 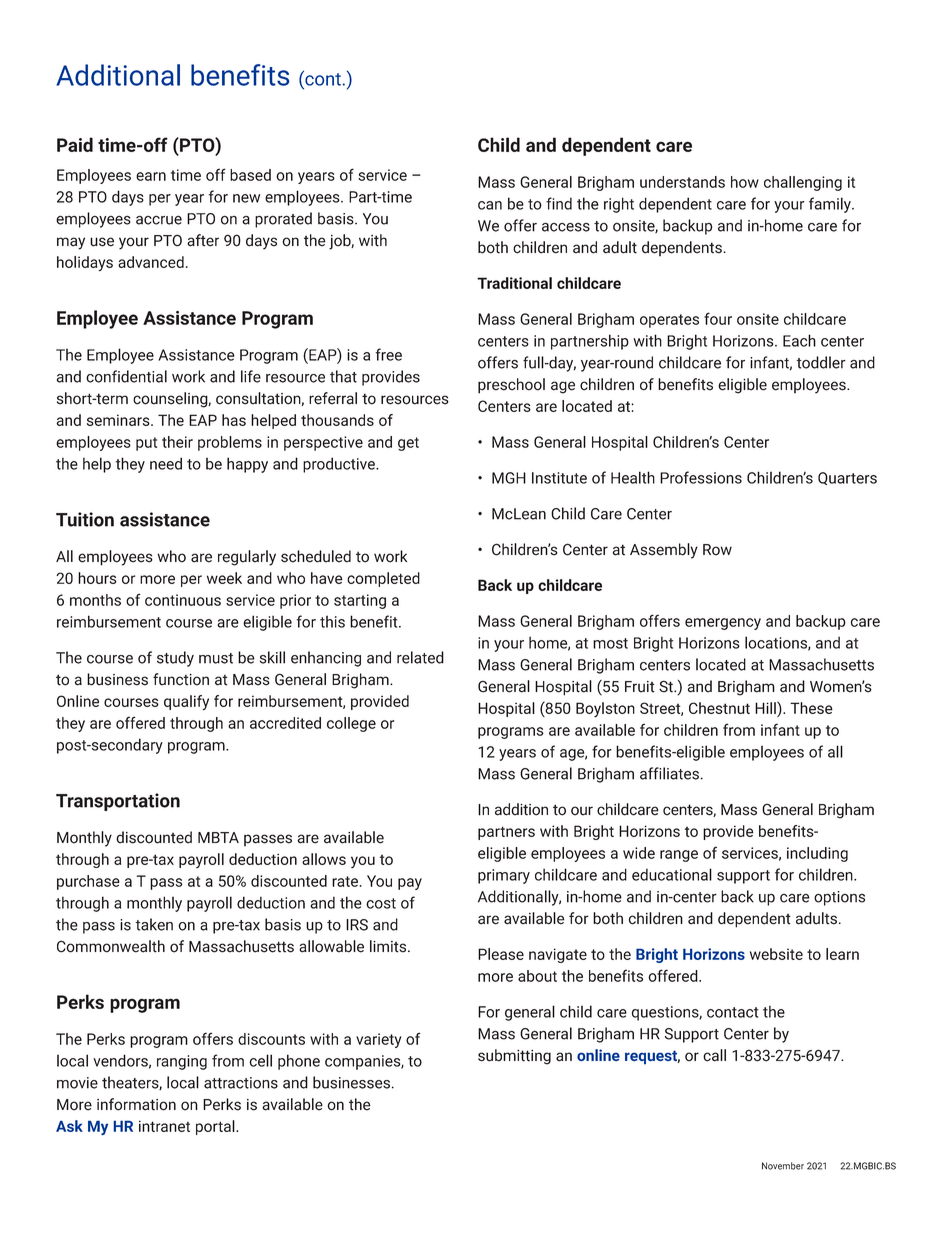 I want to click on submitting, so click(x=514, y=1057).
